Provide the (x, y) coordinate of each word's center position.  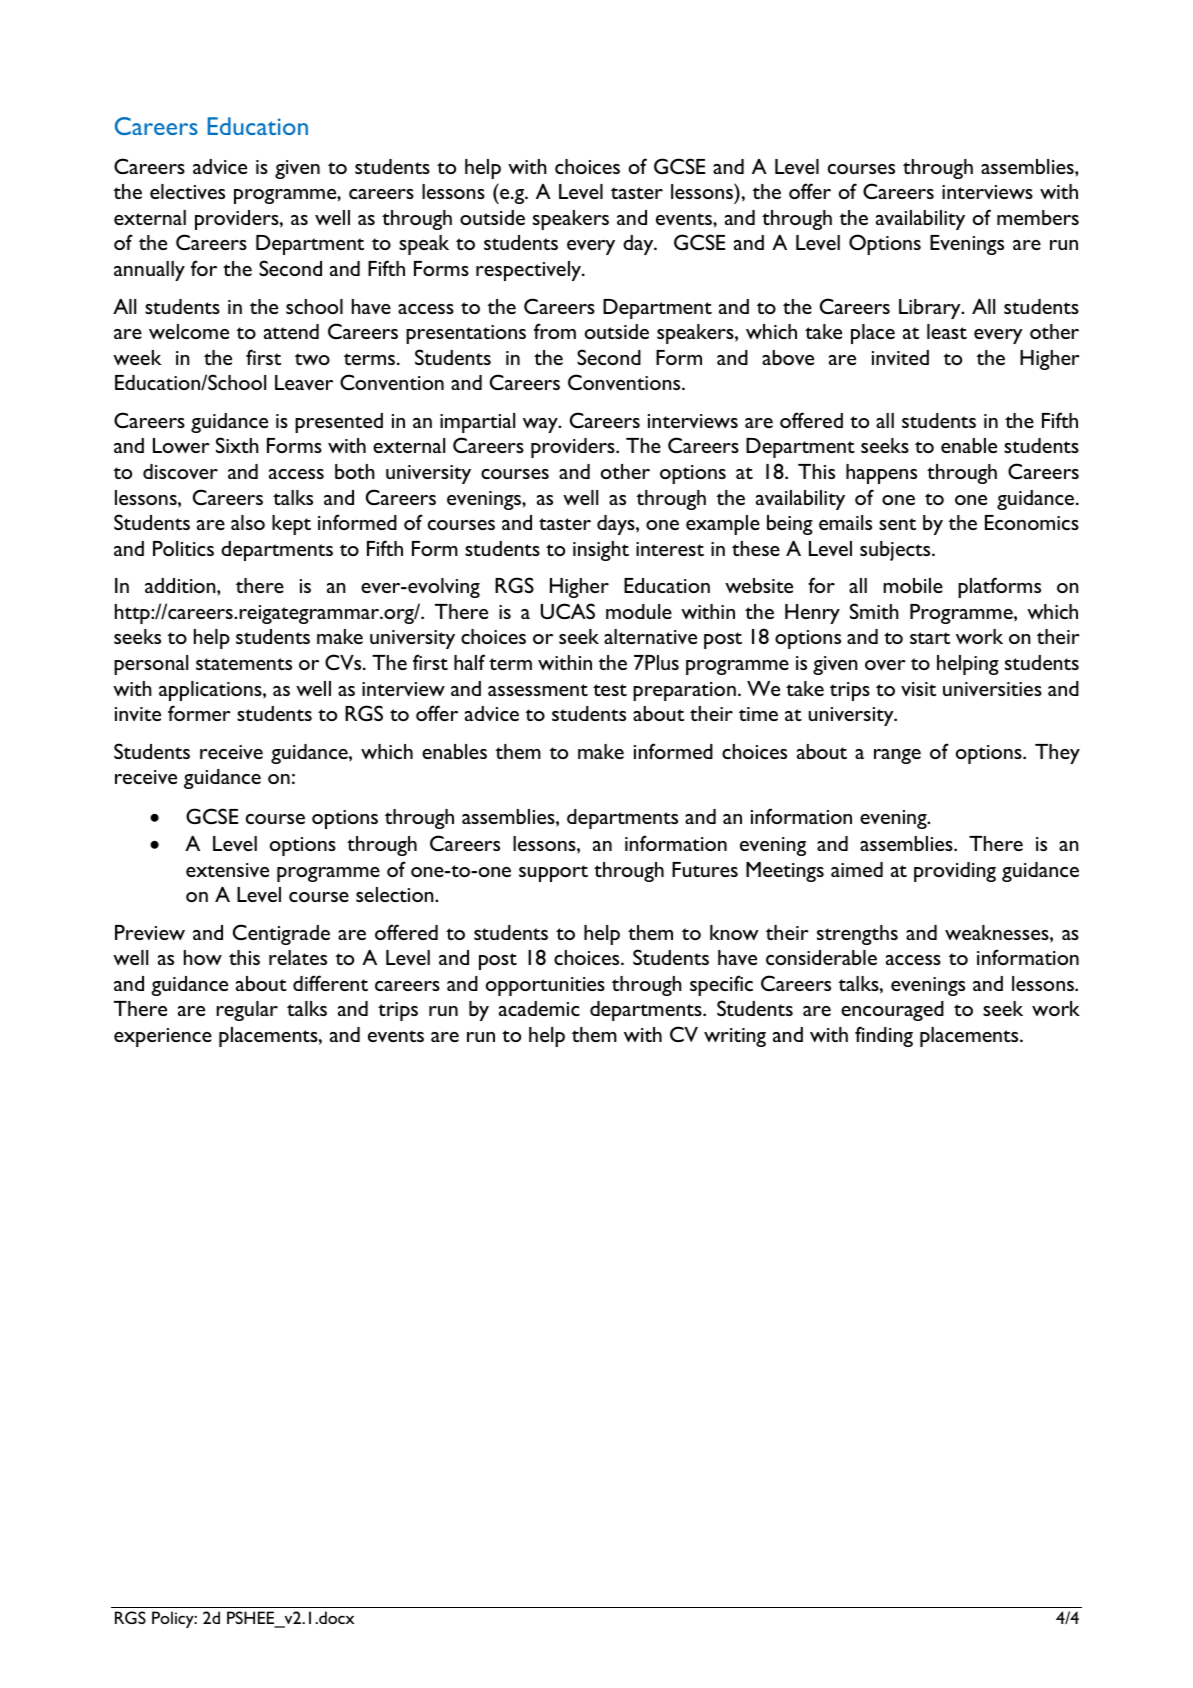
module (639, 611)
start (930, 638)
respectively (530, 271)
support (553, 873)
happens (881, 474)
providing (955, 872)
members (1038, 217)
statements (244, 664)
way (541, 425)
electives (187, 191)
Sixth (237, 445)
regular (247, 1011)
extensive (227, 870)
